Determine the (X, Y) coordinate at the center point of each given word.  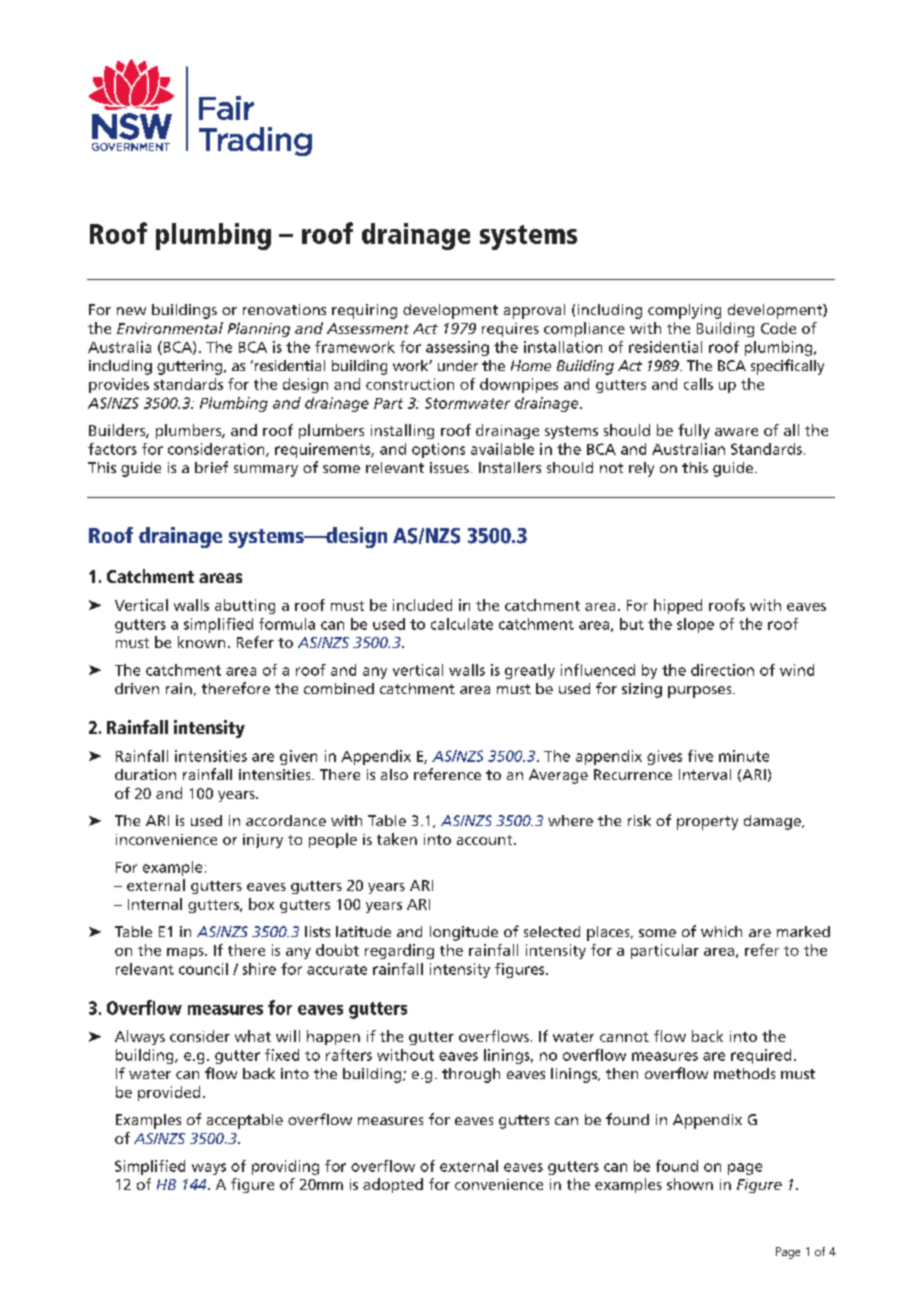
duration (145, 774)
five (700, 756)
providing (285, 1167)
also (394, 774)
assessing (457, 348)
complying (684, 311)
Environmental (170, 328)
